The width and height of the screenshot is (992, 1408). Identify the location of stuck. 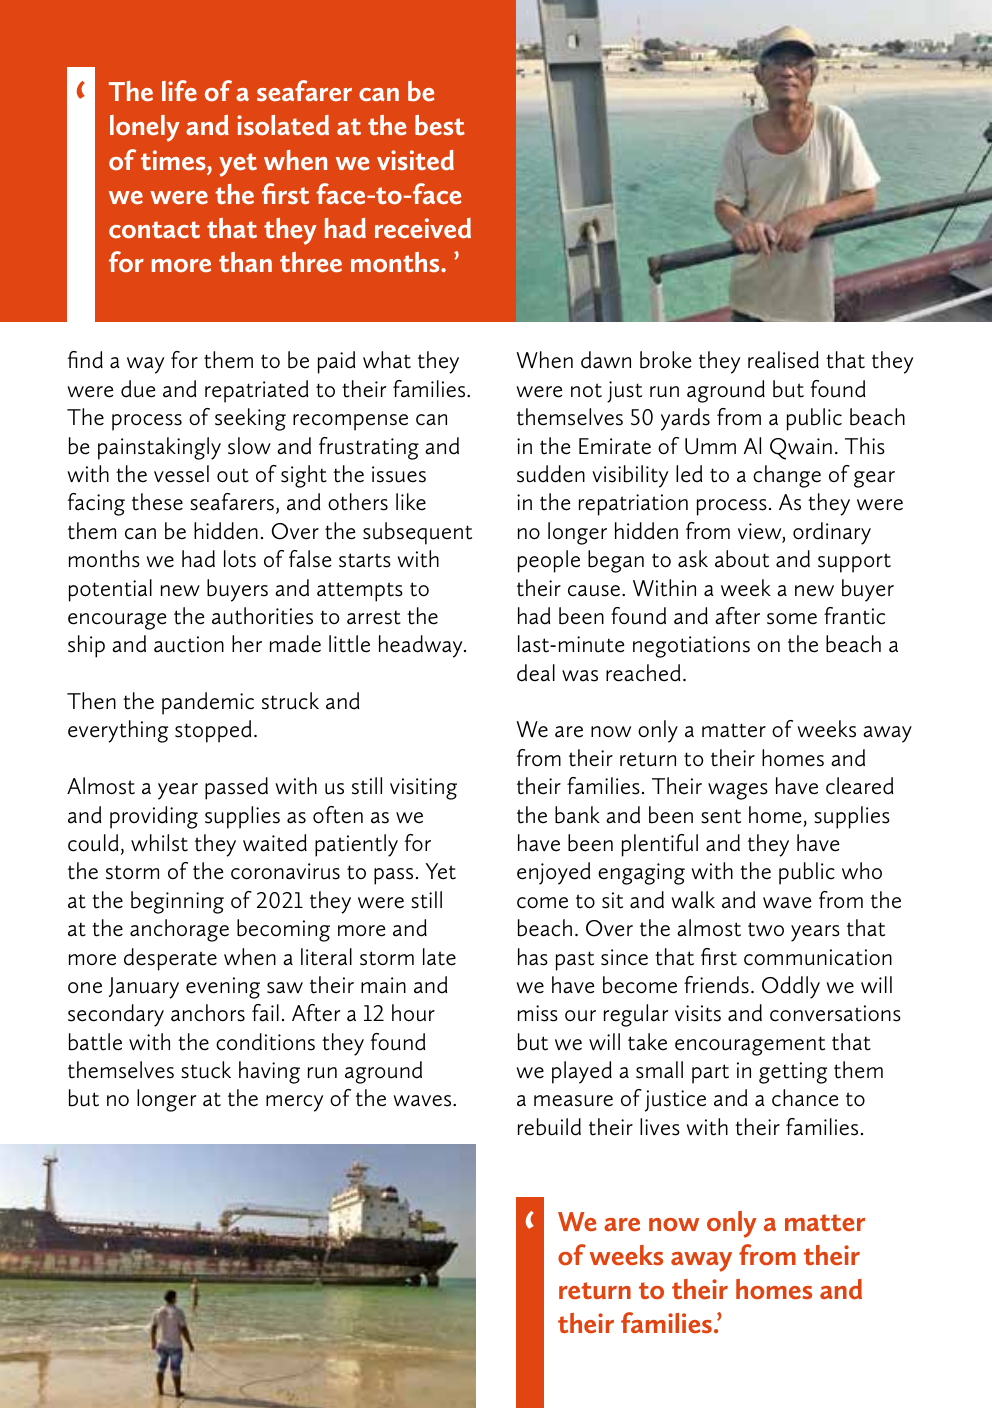
(206, 1070).
